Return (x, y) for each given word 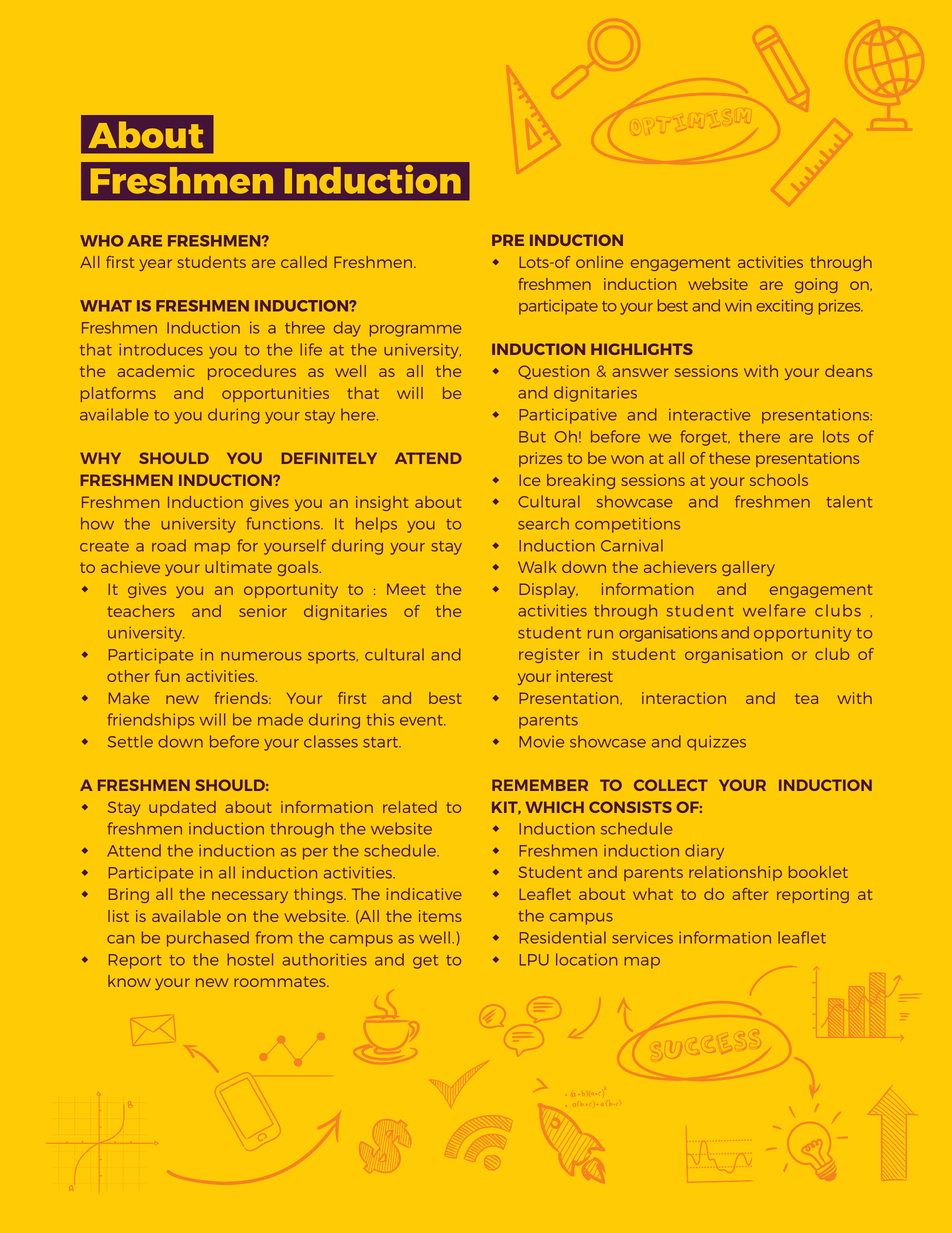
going (816, 285)
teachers (141, 611)
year (155, 265)
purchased (208, 939)
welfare (774, 610)
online (599, 262)
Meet (406, 589)
